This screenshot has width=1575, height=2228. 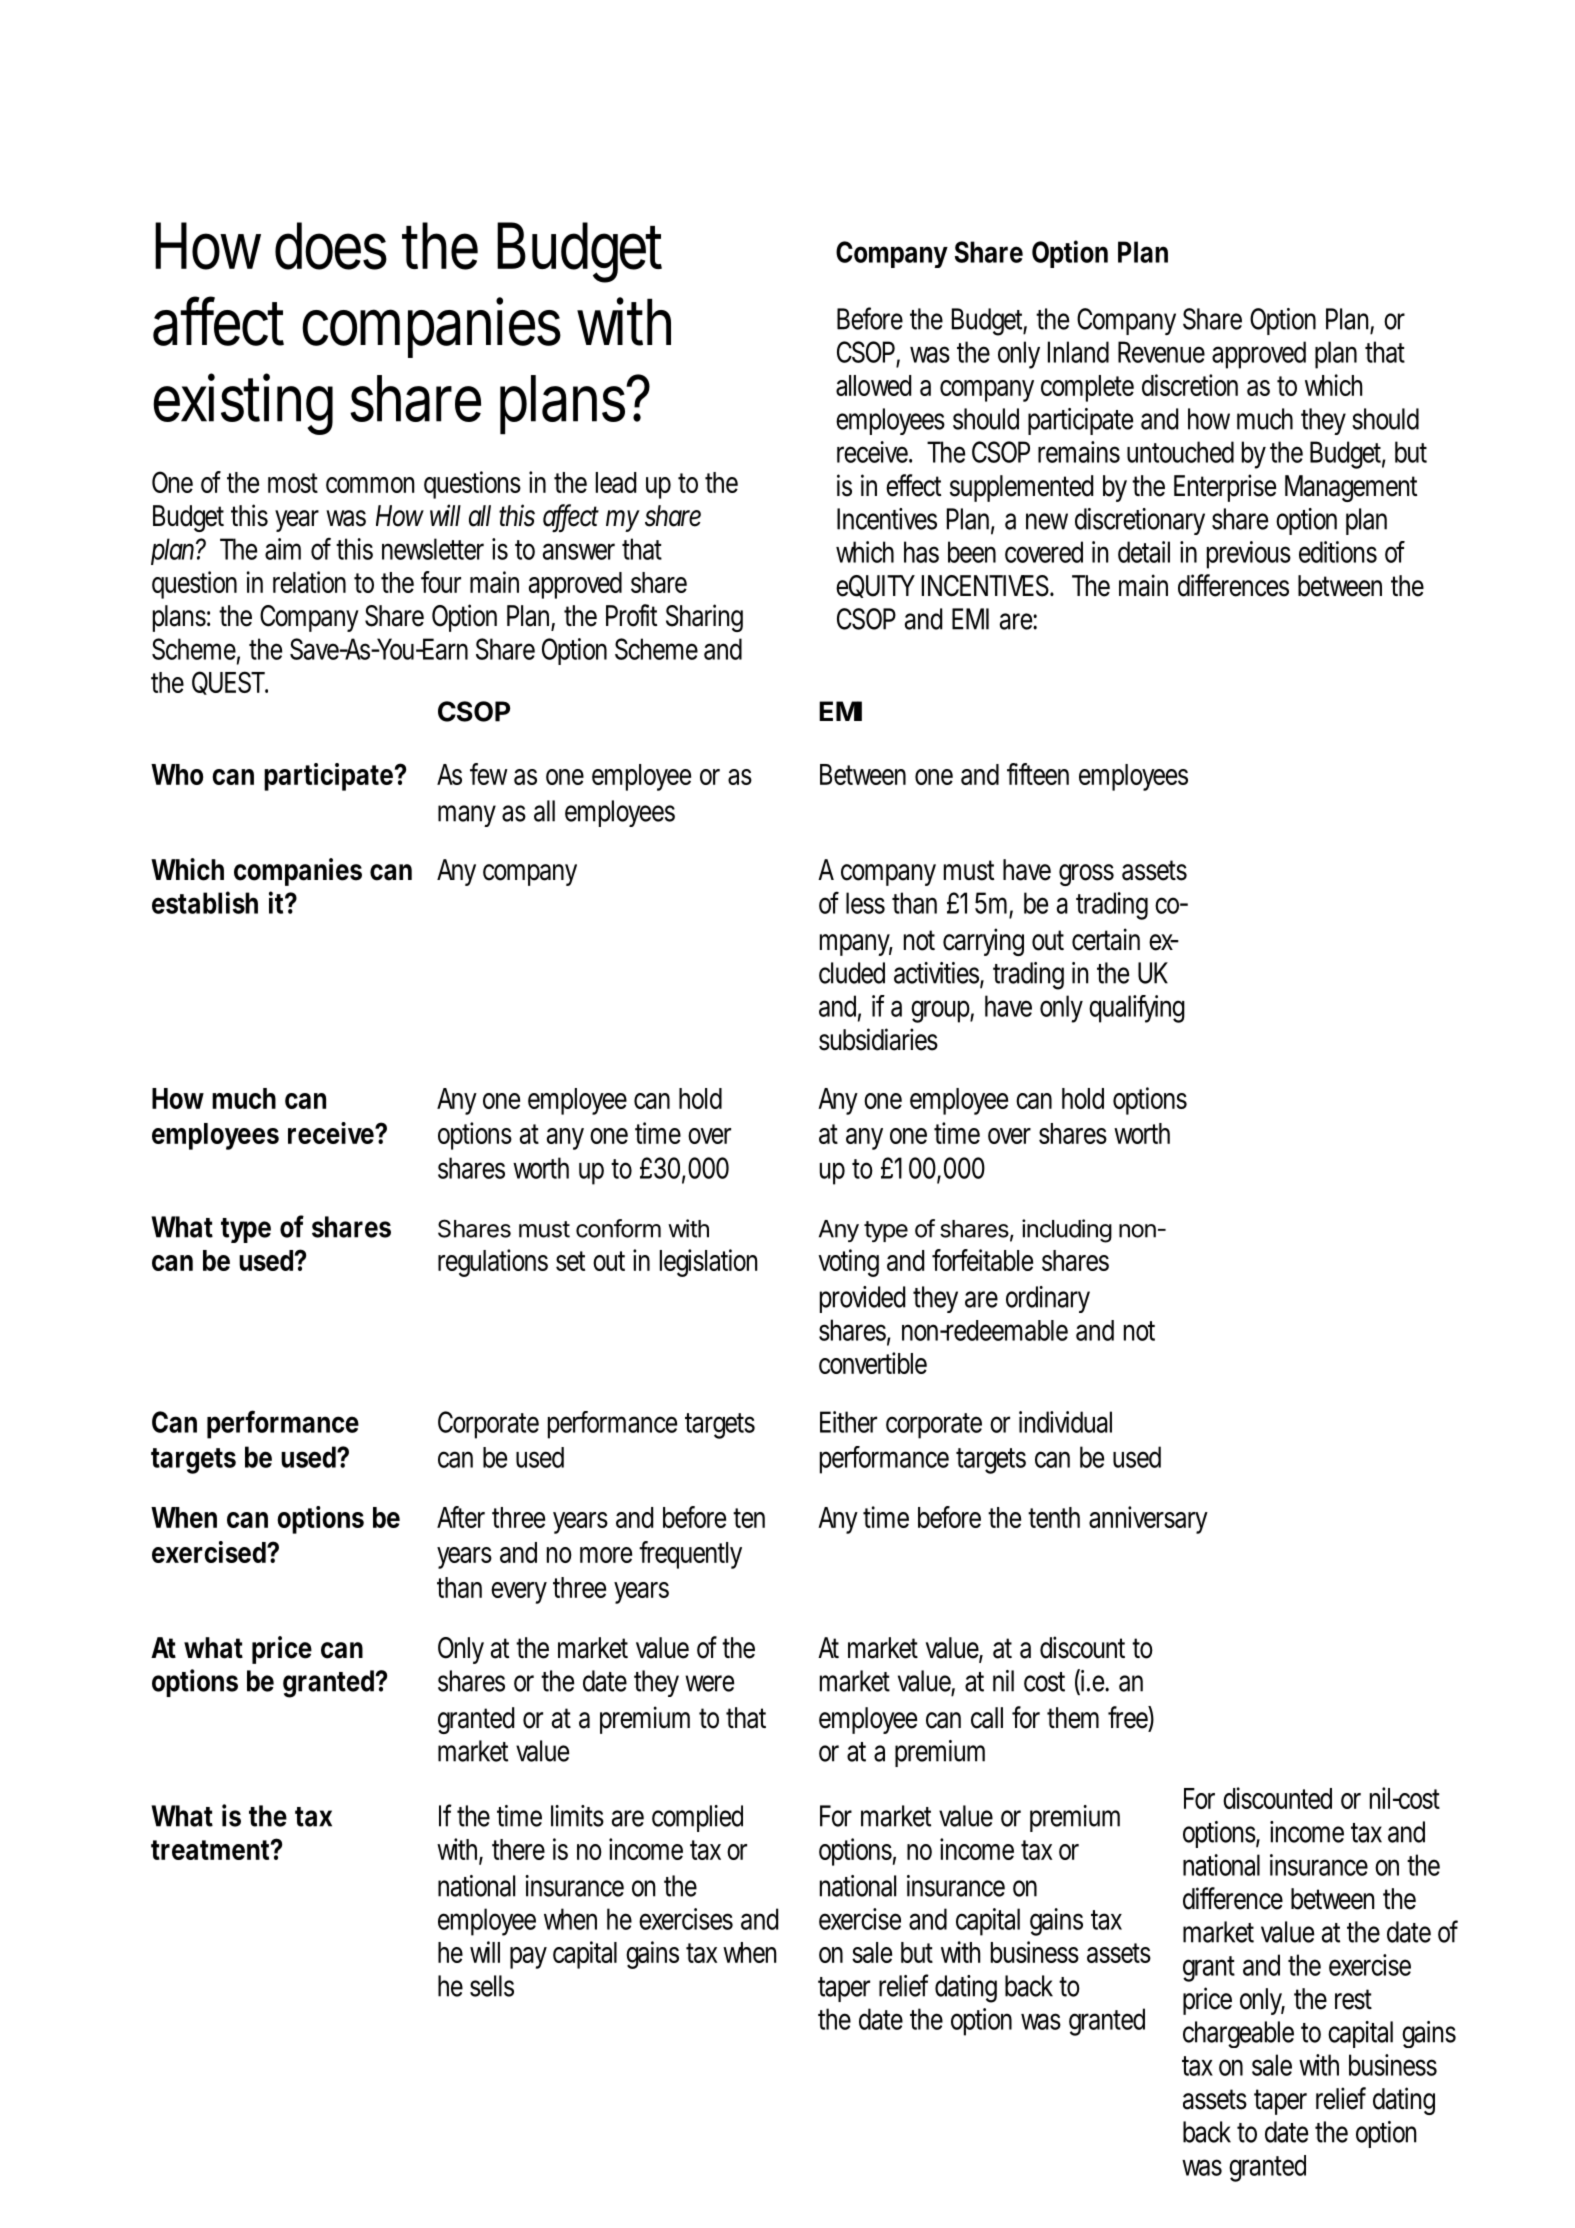 I want to click on legislation, so click(x=708, y=1263).
